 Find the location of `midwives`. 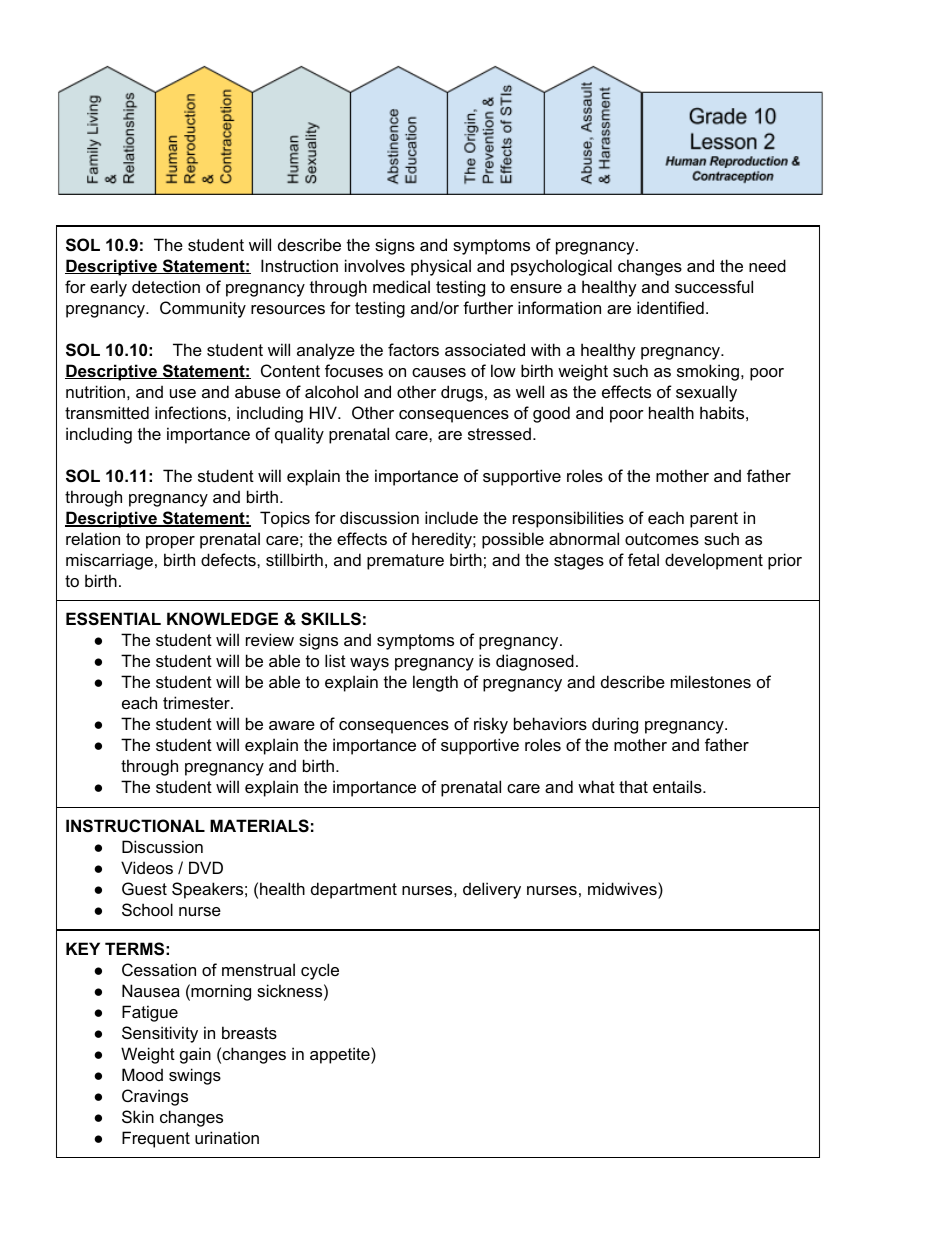

midwives is located at coordinates (623, 888).
